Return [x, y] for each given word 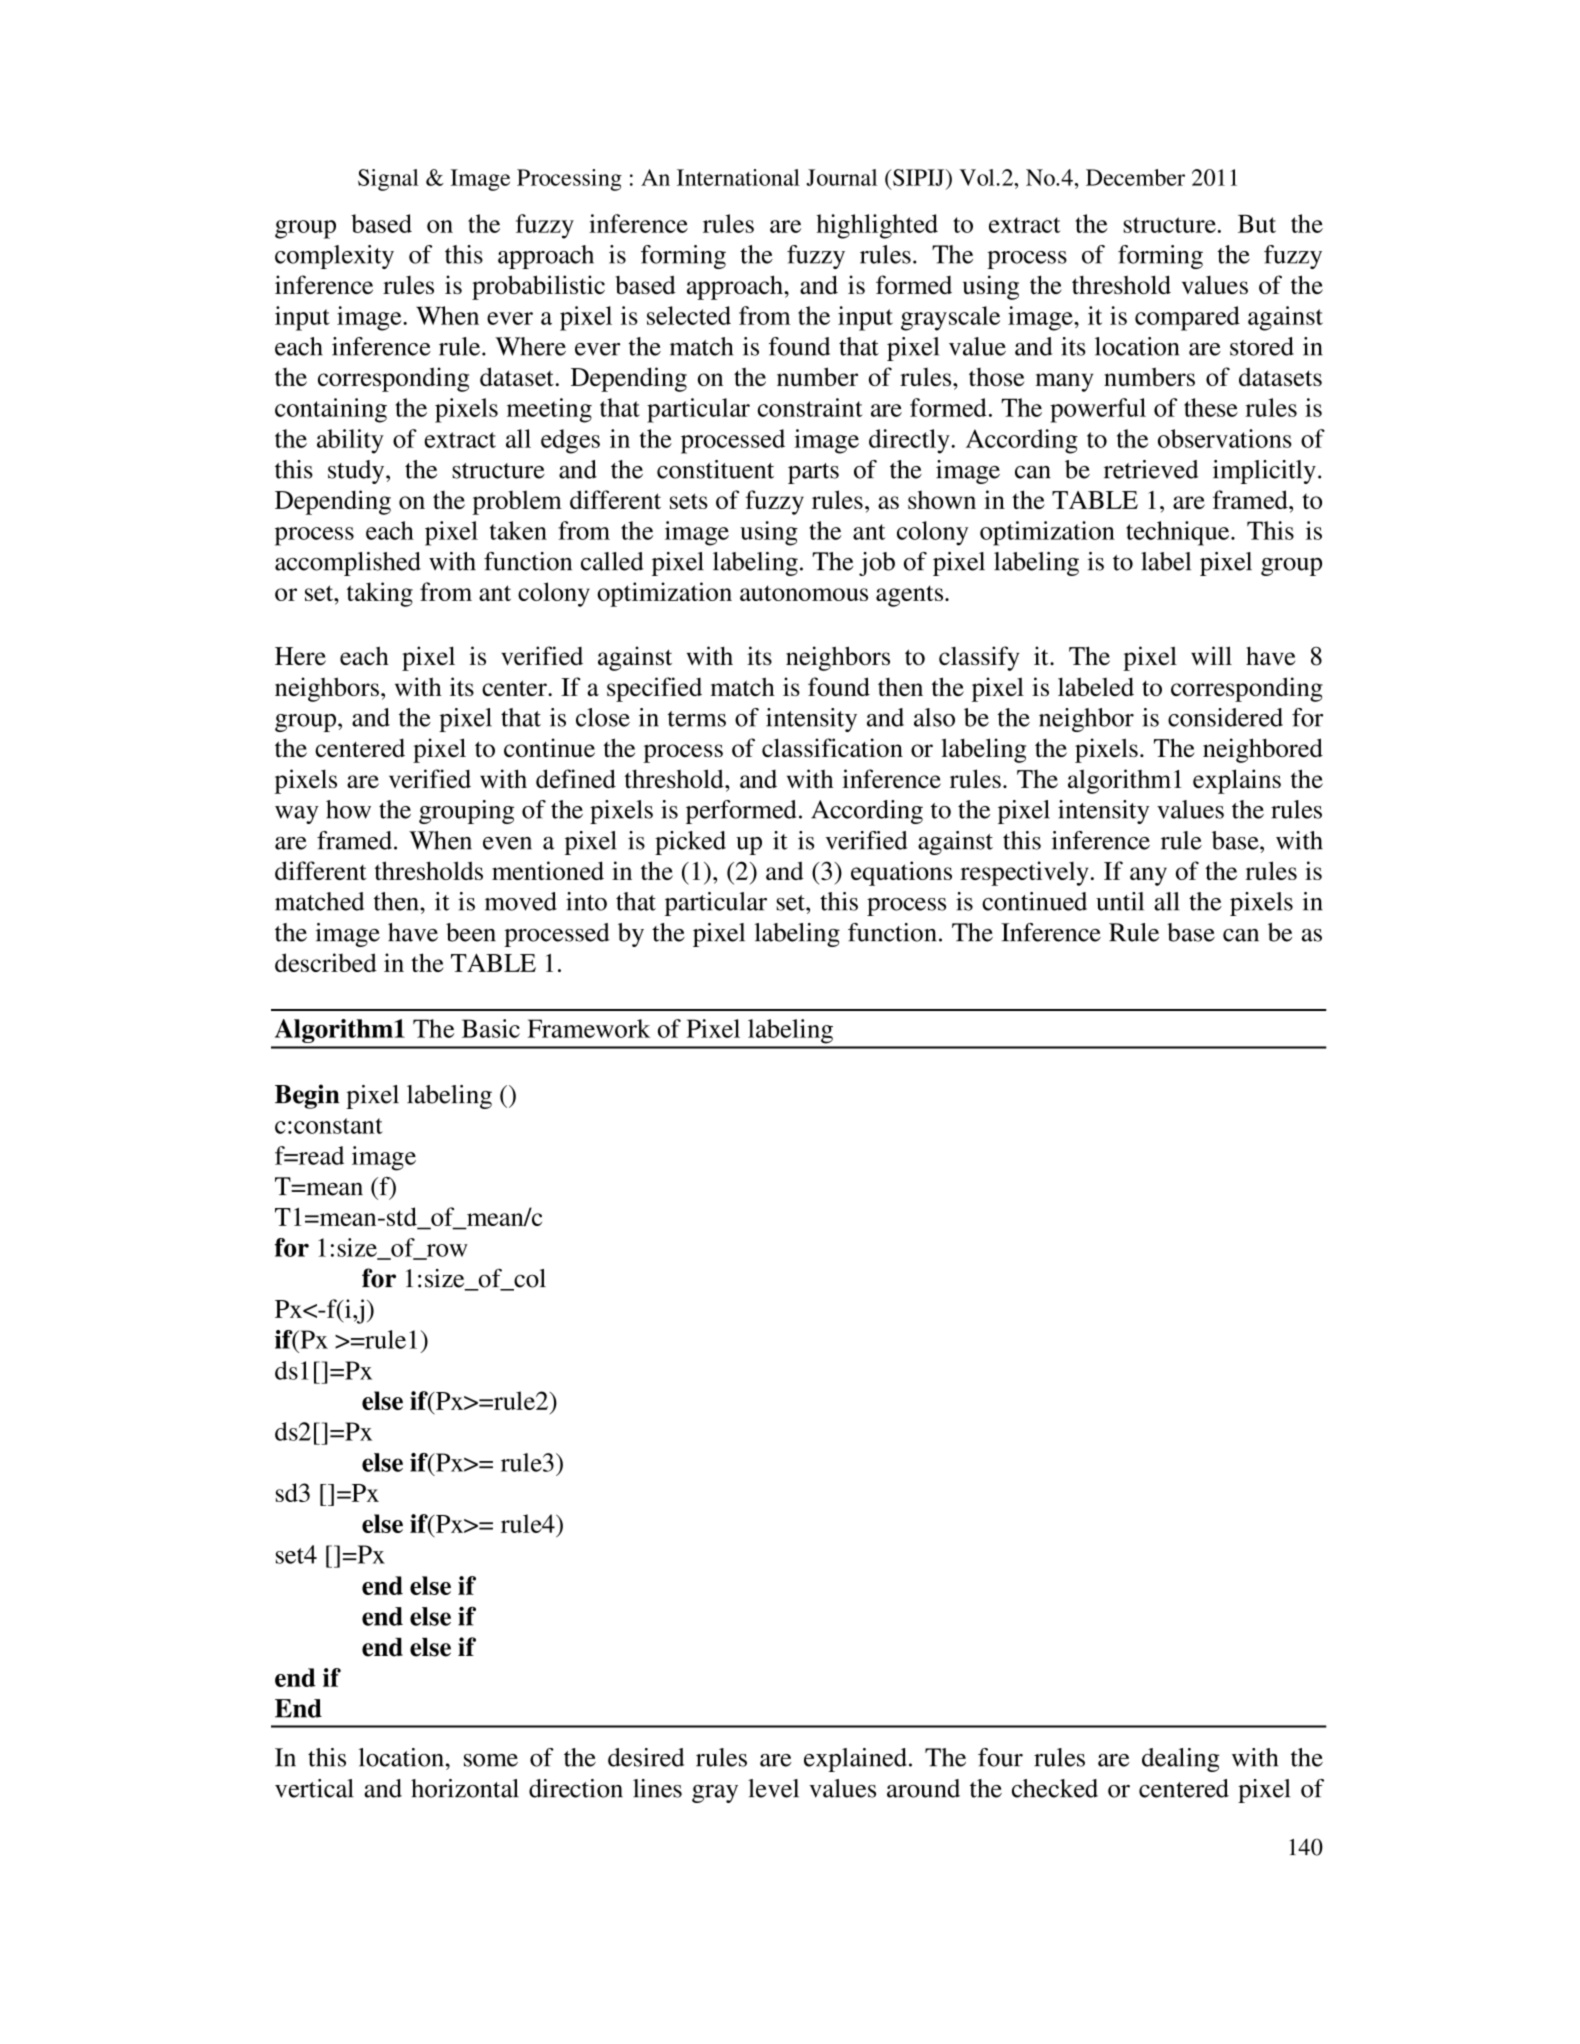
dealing [1181, 1760]
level [773, 1788]
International [738, 177]
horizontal [465, 1788]
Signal [388, 180]
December [1135, 177]
